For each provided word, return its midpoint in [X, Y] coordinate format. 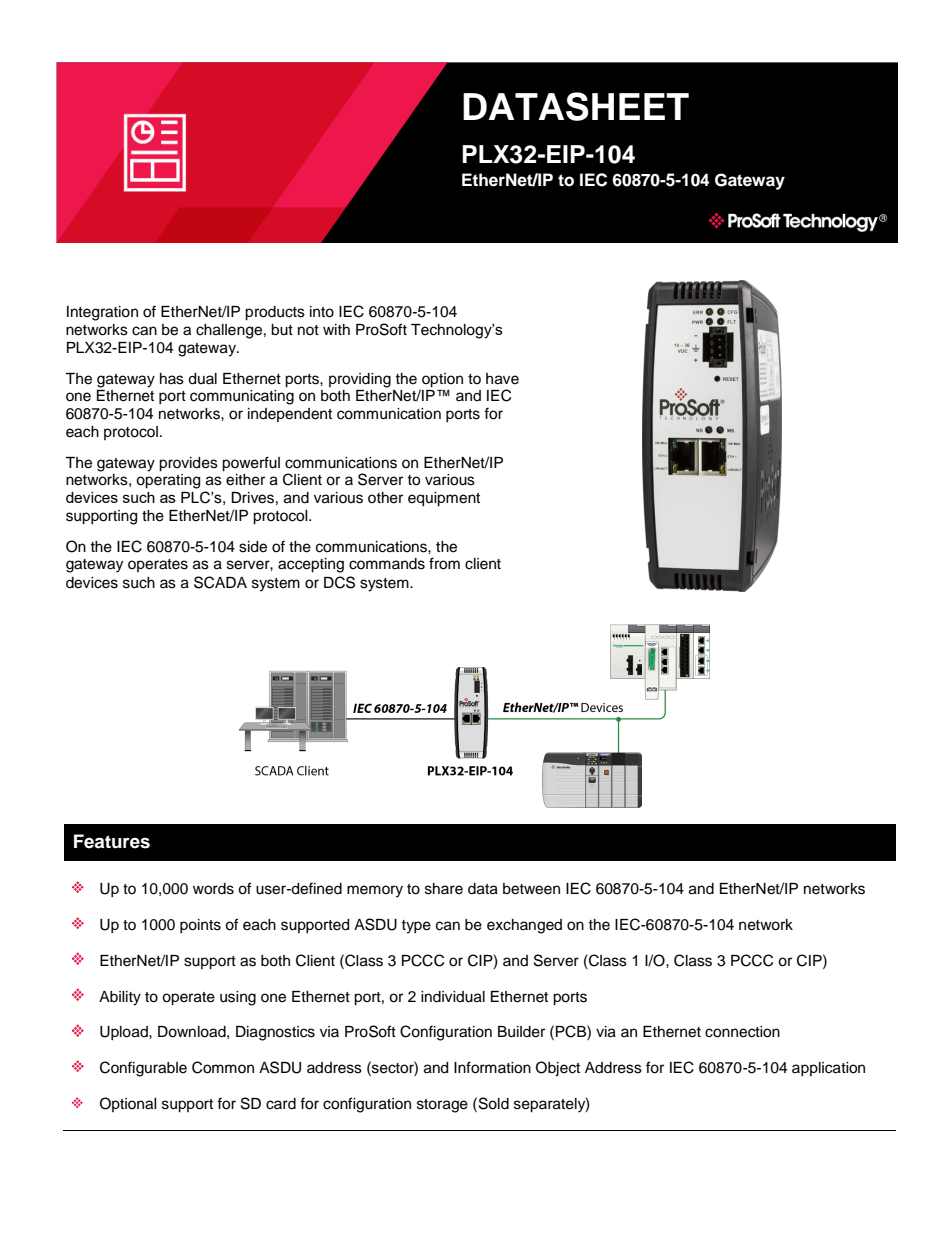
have [502, 379]
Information [492, 1067]
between [531, 889]
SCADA [220, 582]
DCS [339, 582]
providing [360, 380]
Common [223, 1067]
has [172, 379]
